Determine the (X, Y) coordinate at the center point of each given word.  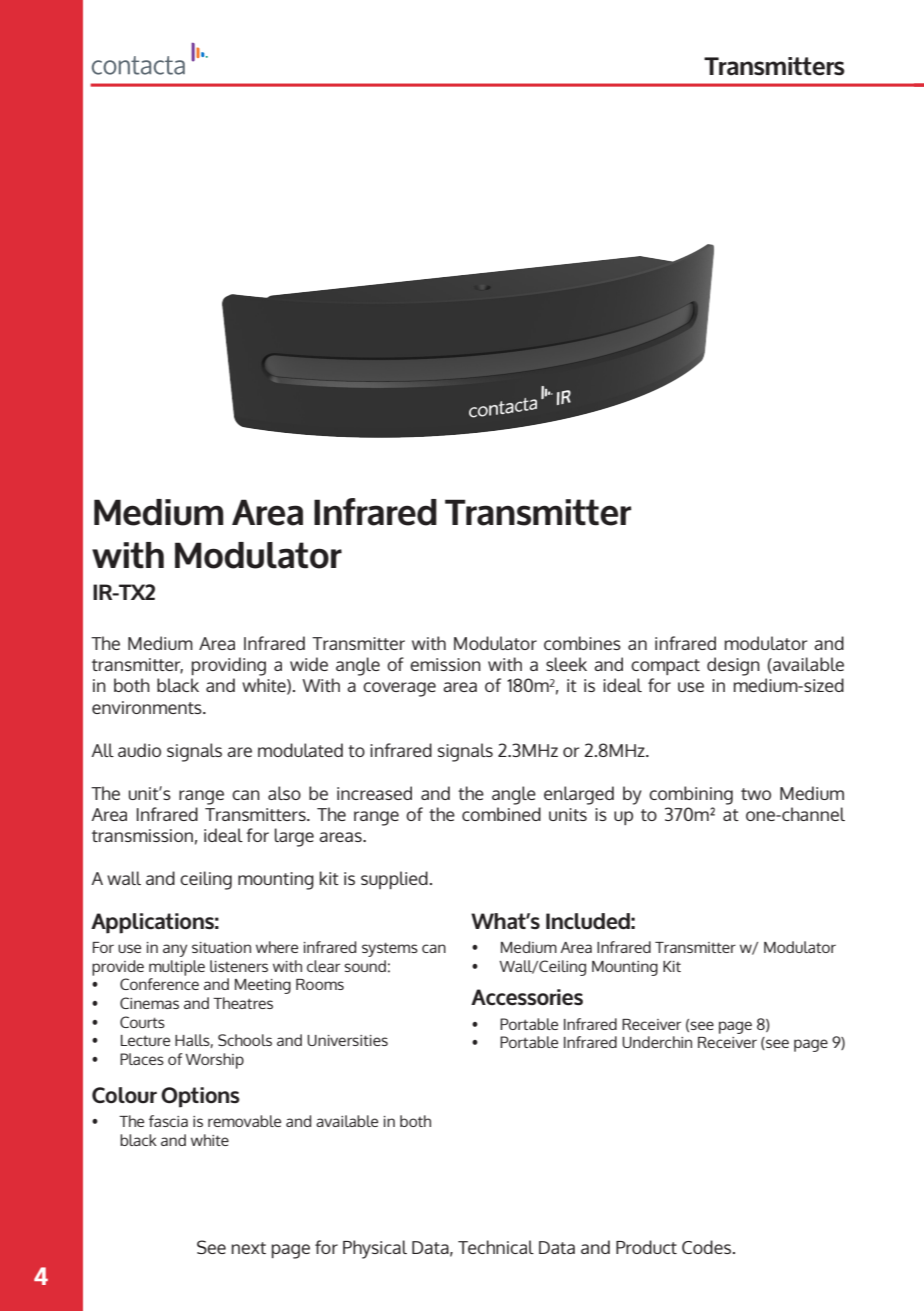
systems (390, 949)
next (249, 1248)
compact (665, 667)
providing (229, 666)
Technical (496, 1247)
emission (445, 664)
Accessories (527, 997)
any (175, 950)
